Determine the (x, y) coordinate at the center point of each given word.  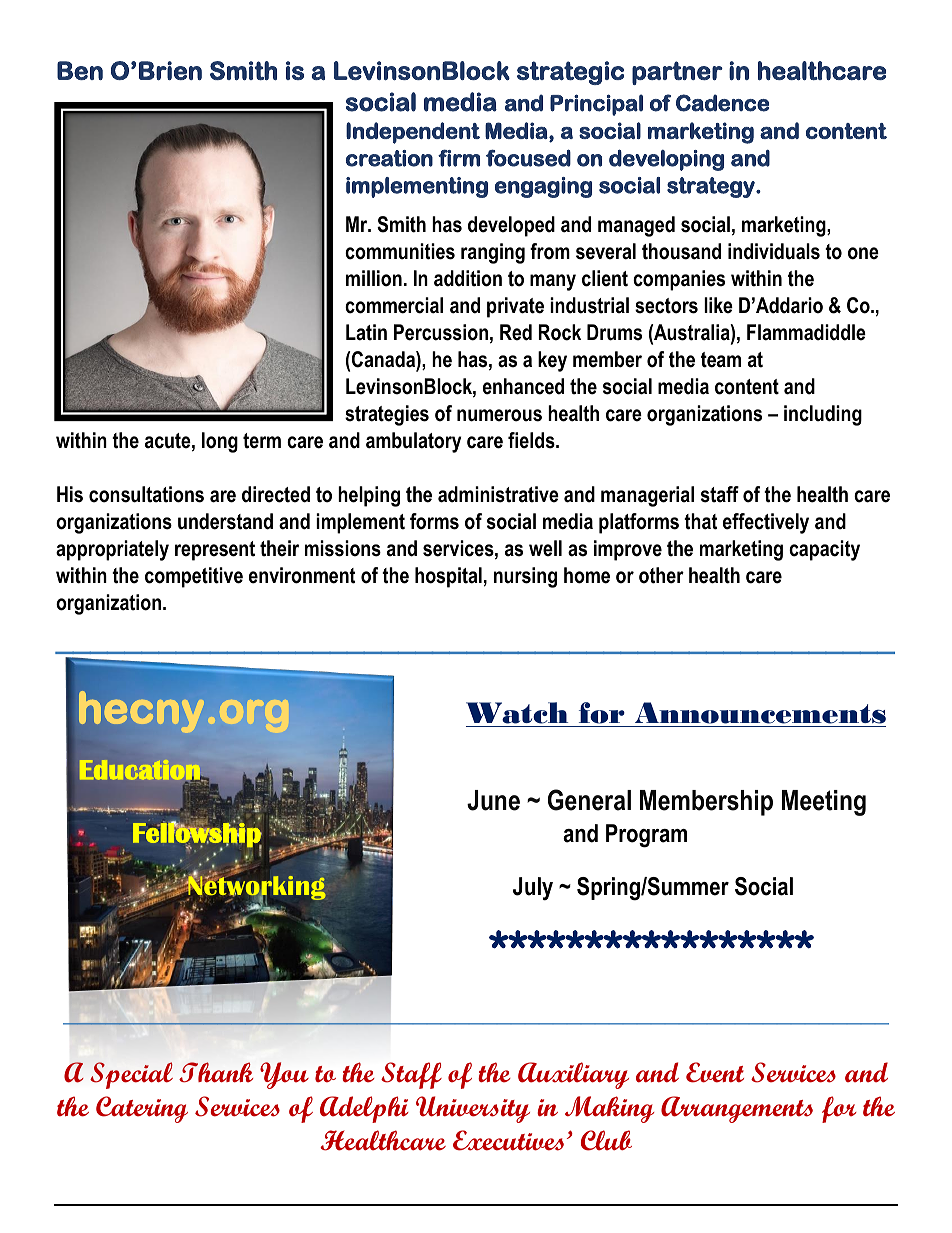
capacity (824, 550)
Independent (413, 133)
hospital (448, 577)
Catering (142, 1109)
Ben (80, 70)
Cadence (722, 103)
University (473, 1109)
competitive (194, 577)
